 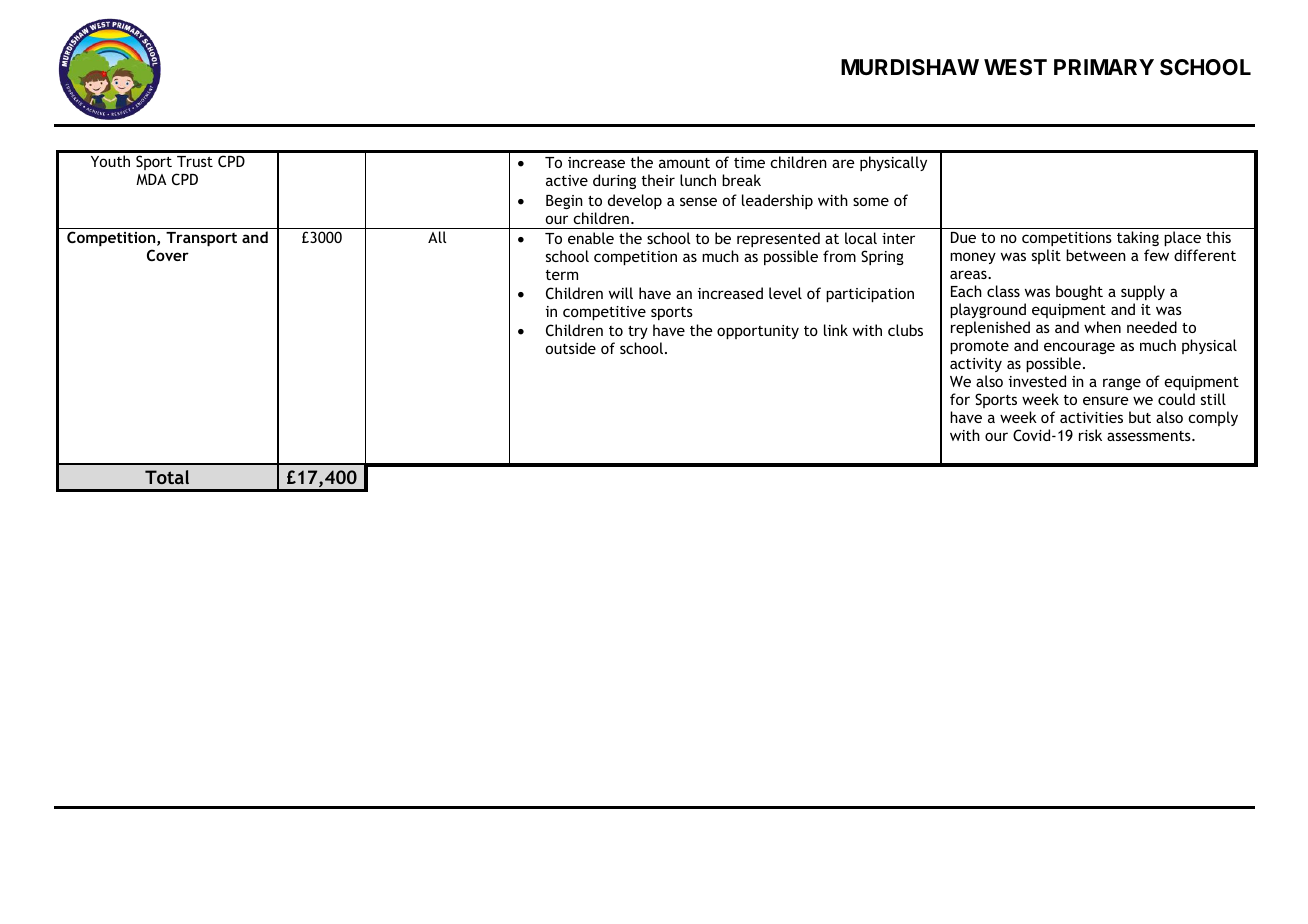 What do you see at coordinates (1090, 435) in the screenshot?
I see `risk` at bounding box center [1090, 435].
